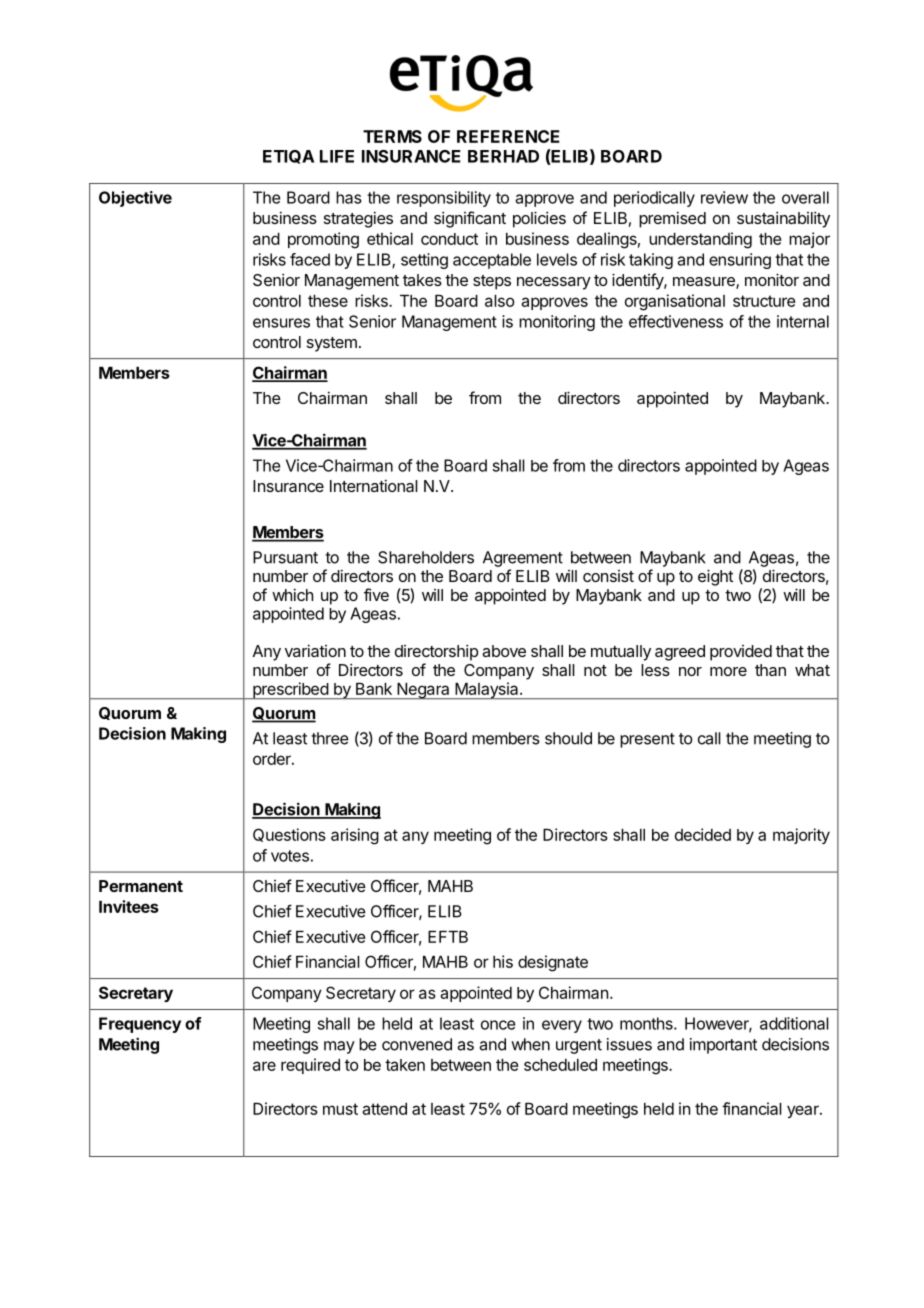 The height and width of the screenshot is (1308, 924). Describe the element at coordinates (676, 321) in the screenshot. I see `effectiveness` at that location.
